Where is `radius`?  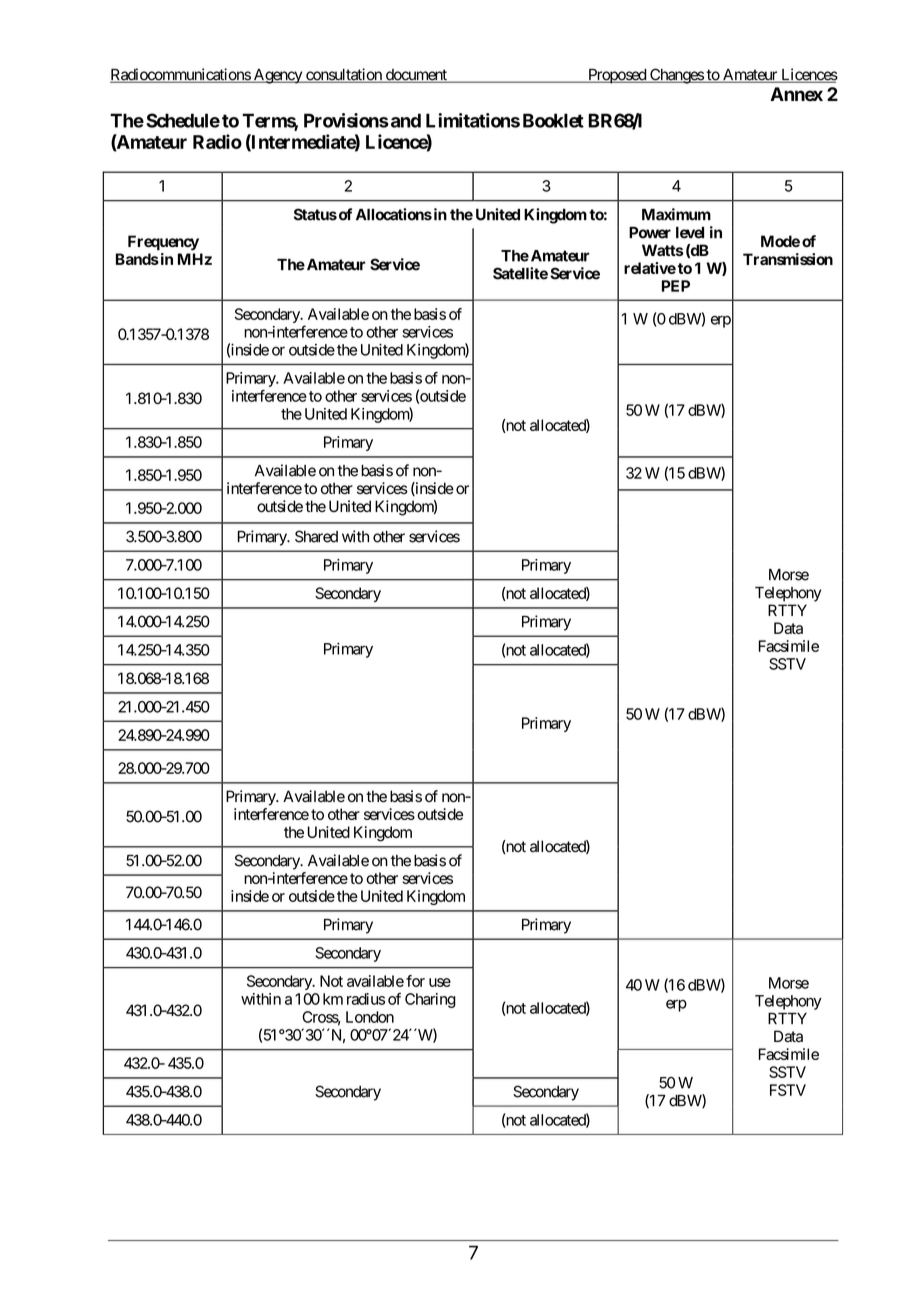
radius is located at coordinates (366, 999).
